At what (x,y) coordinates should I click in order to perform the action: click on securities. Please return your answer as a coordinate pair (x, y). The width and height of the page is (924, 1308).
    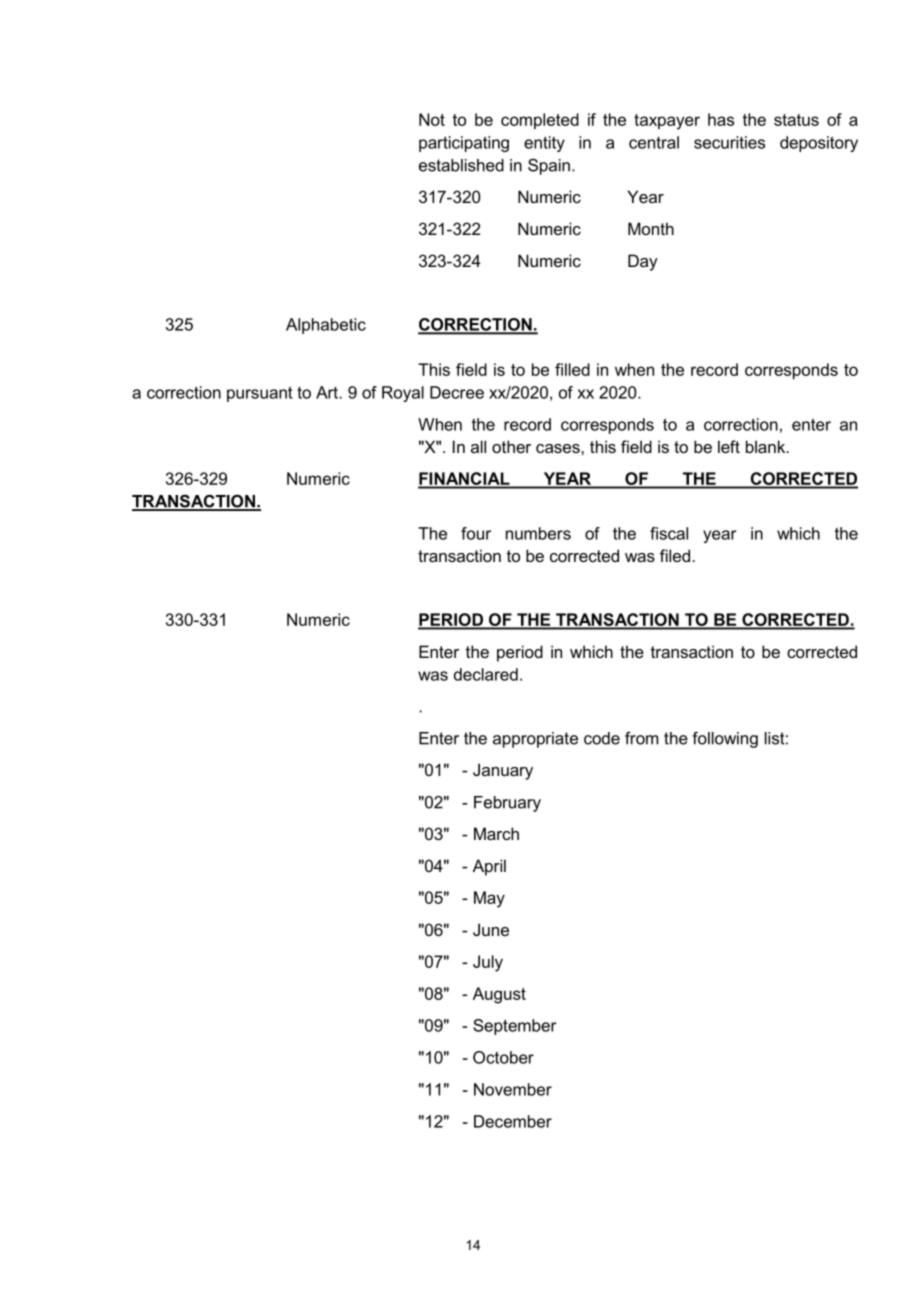
    Looking at the image, I should click on (729, 142).
